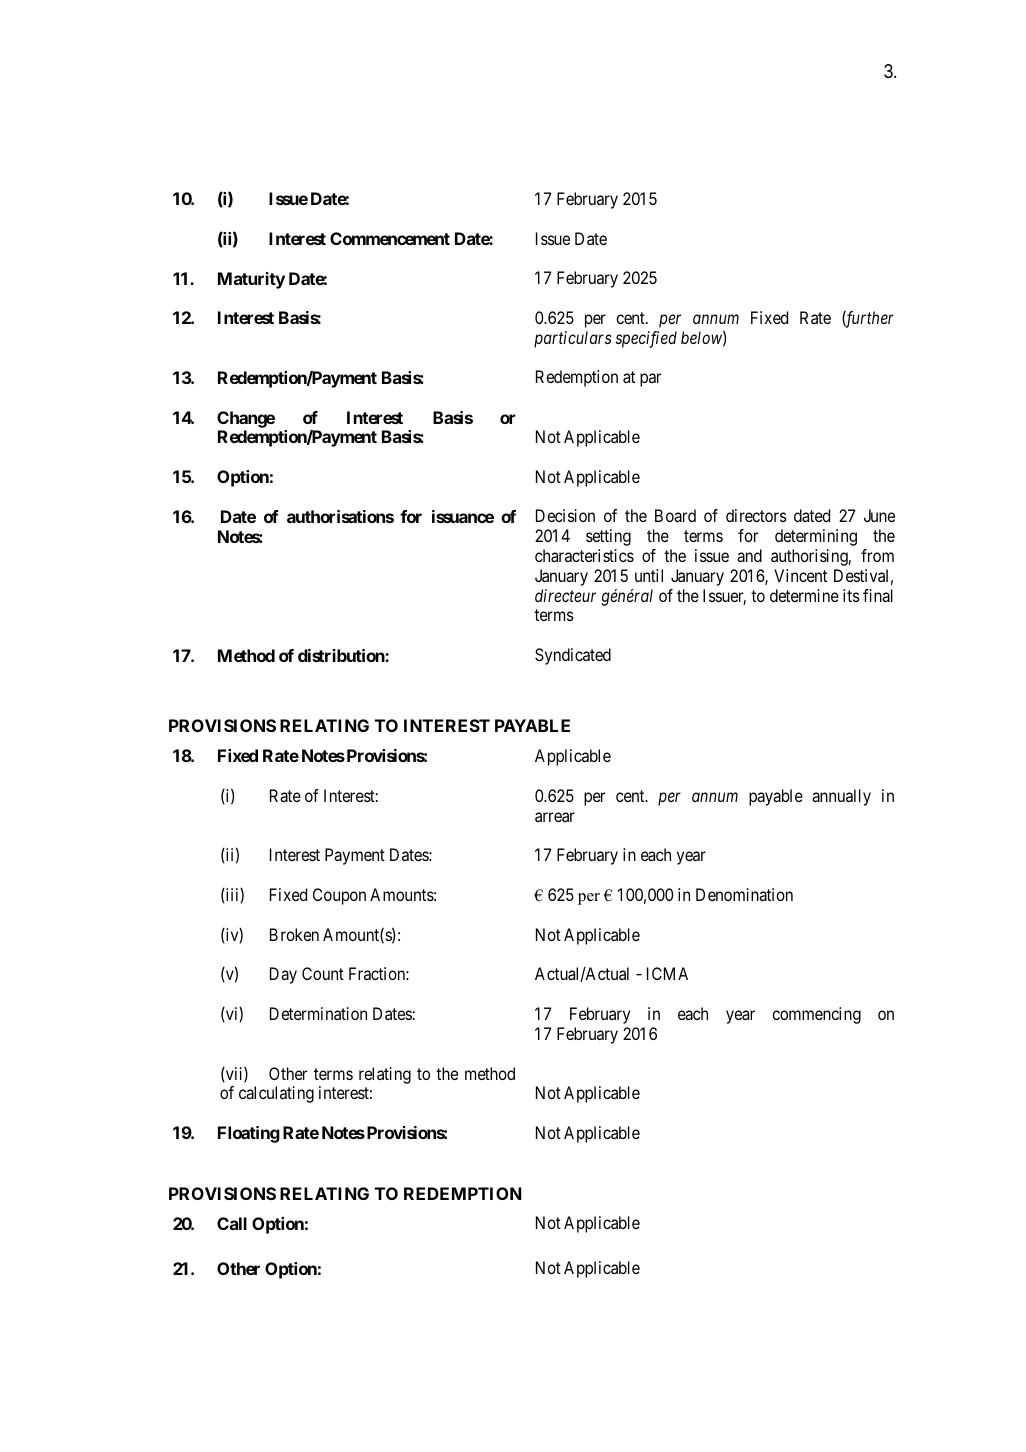 This document has height=1452, width=1026. Describe the element at coordinates (804, 595) in the document. I see `determine` at that location.
